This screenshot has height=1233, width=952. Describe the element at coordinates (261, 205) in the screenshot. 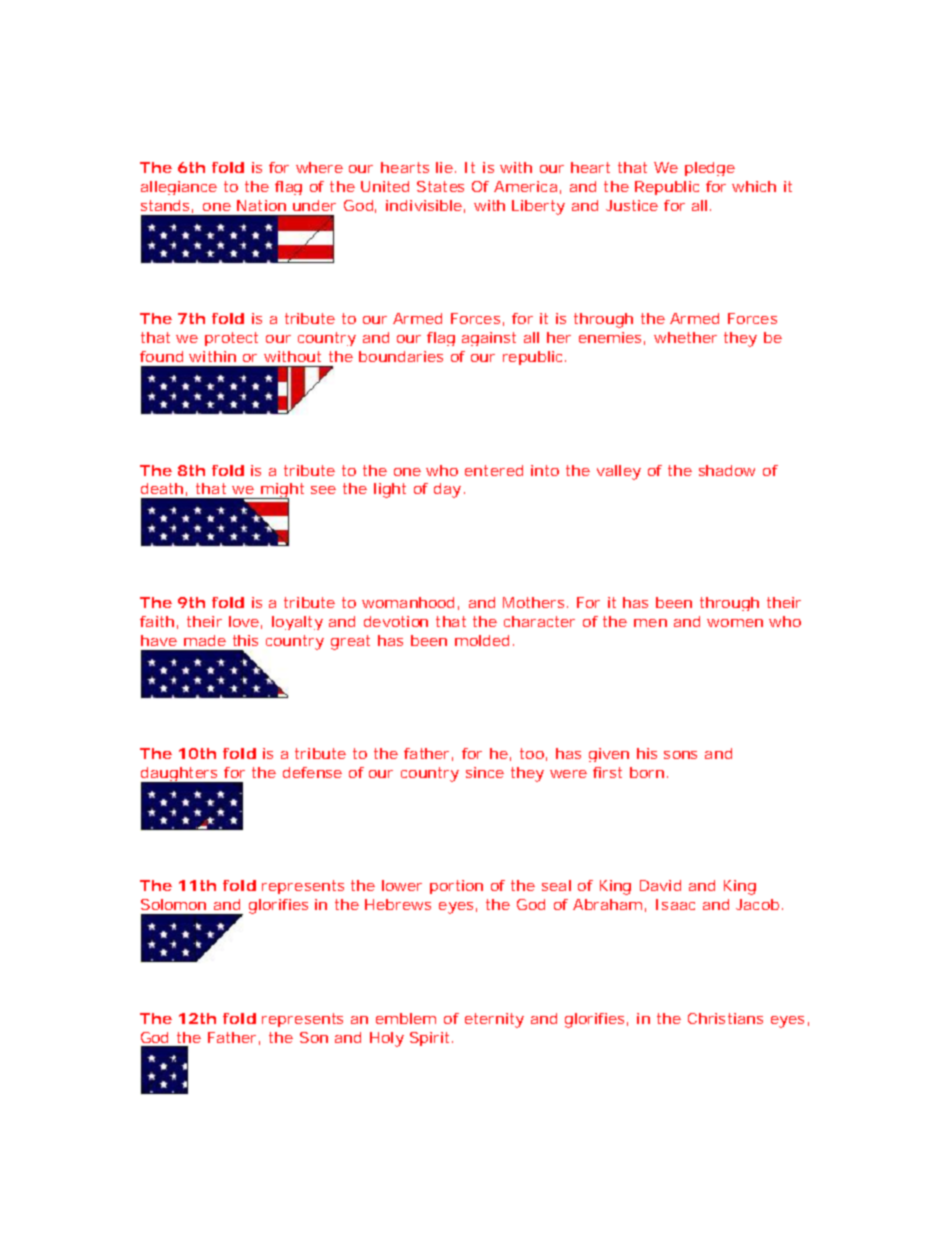

I see `Nation` at that location.
